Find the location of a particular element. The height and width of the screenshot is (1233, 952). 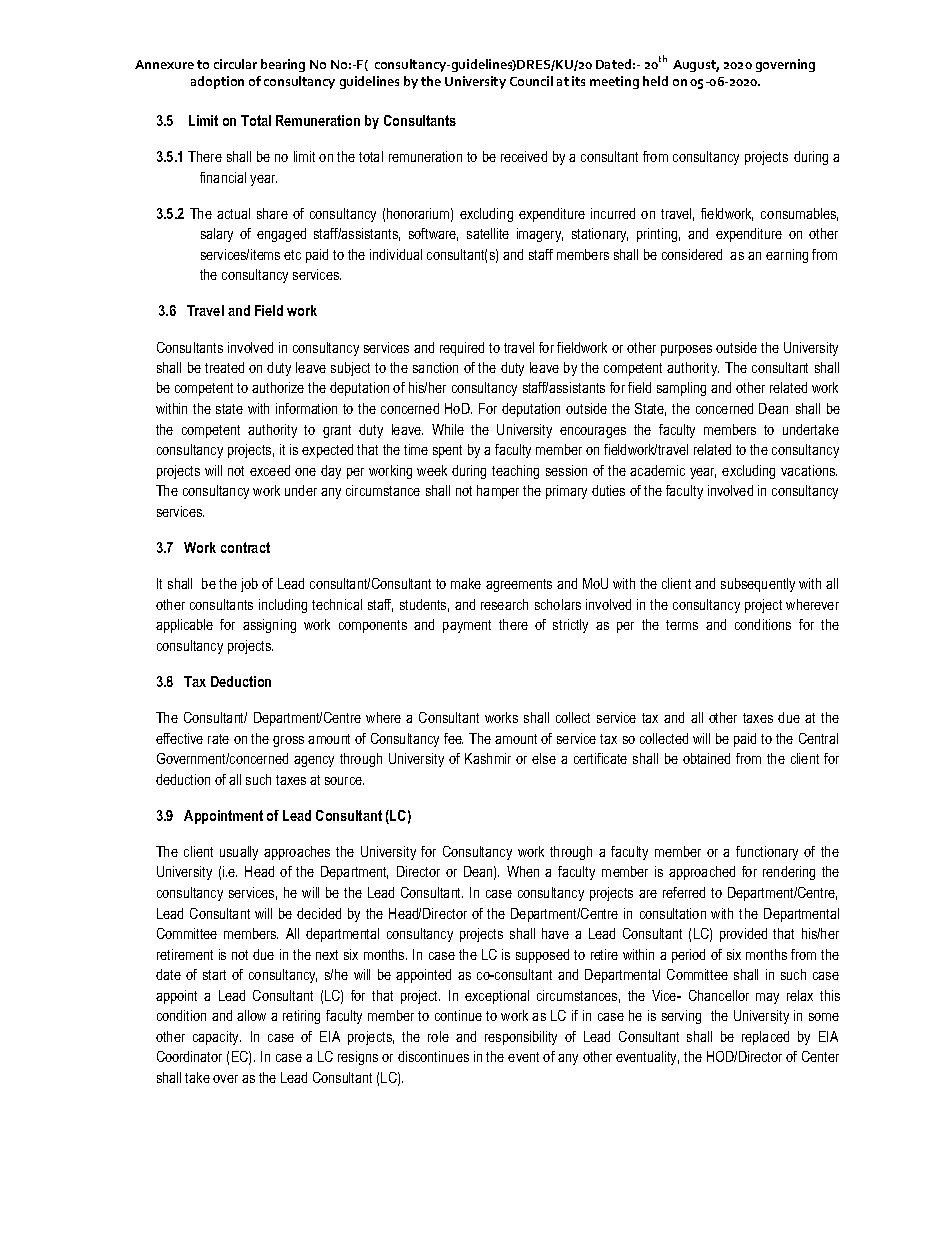

When is located at coordinates (523, 871).
